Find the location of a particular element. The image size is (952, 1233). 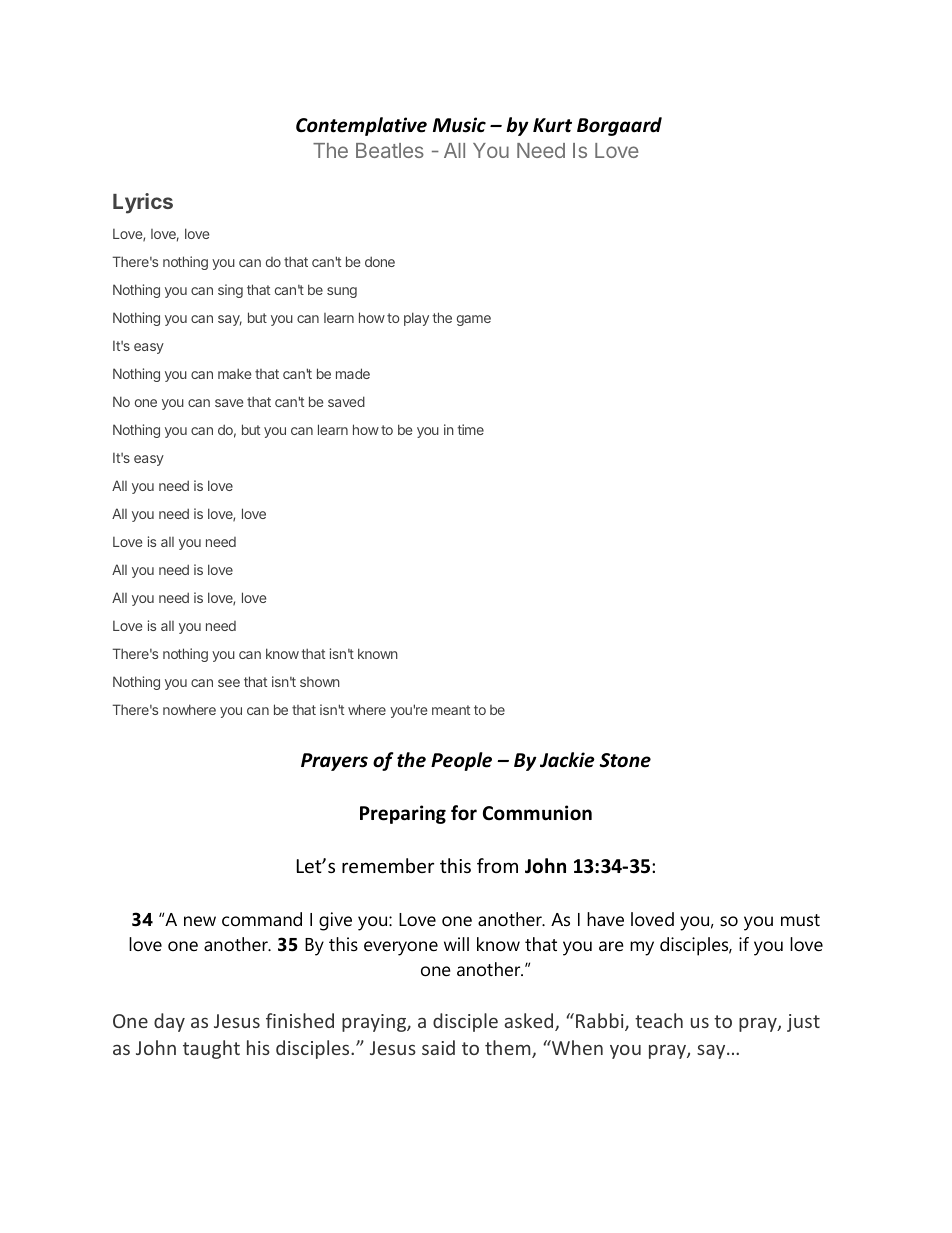

Kurt is located at coordinates (552, 125).
